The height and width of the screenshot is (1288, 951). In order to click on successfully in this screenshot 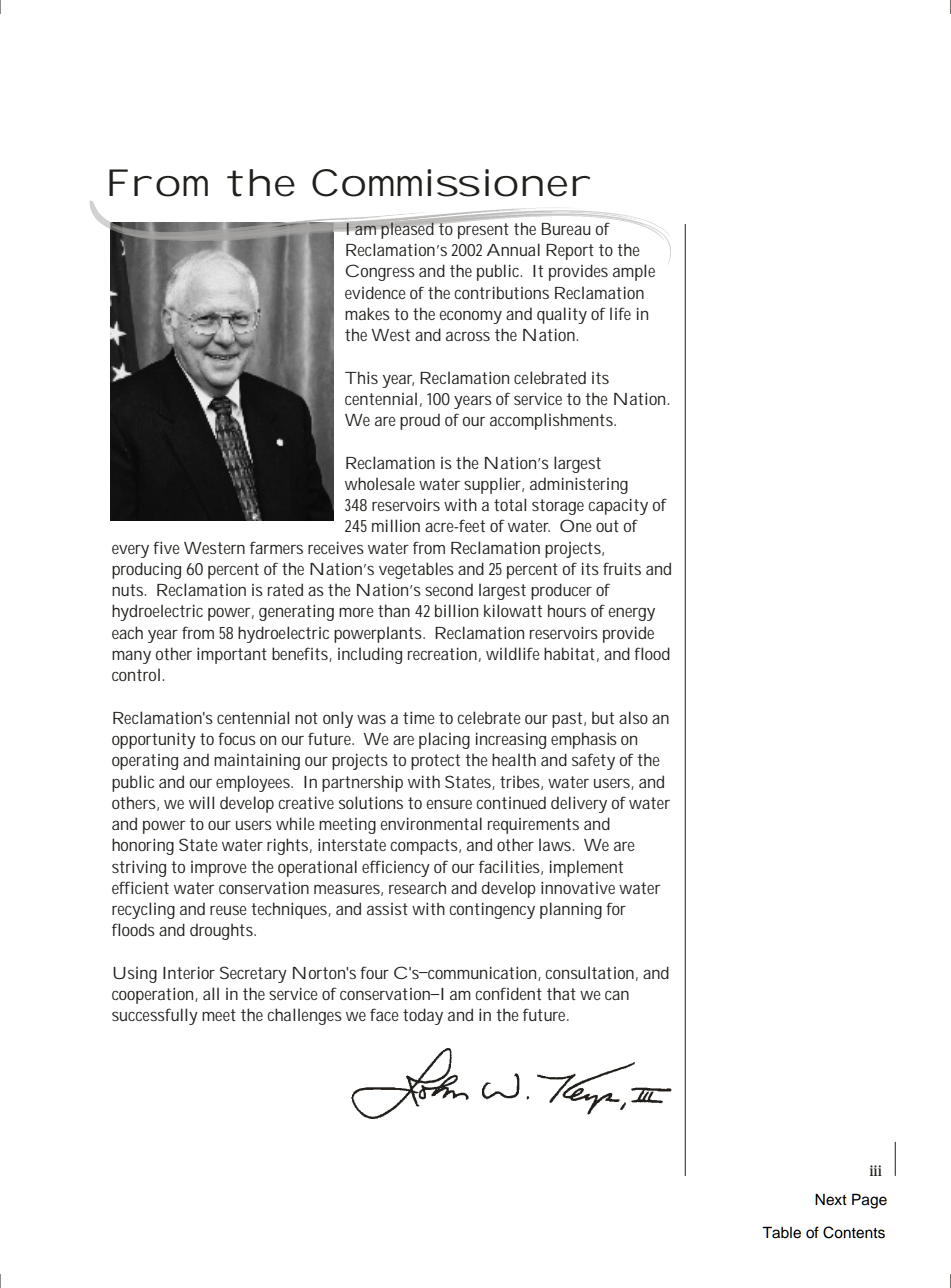, I will do `click(155, 1016)`.
